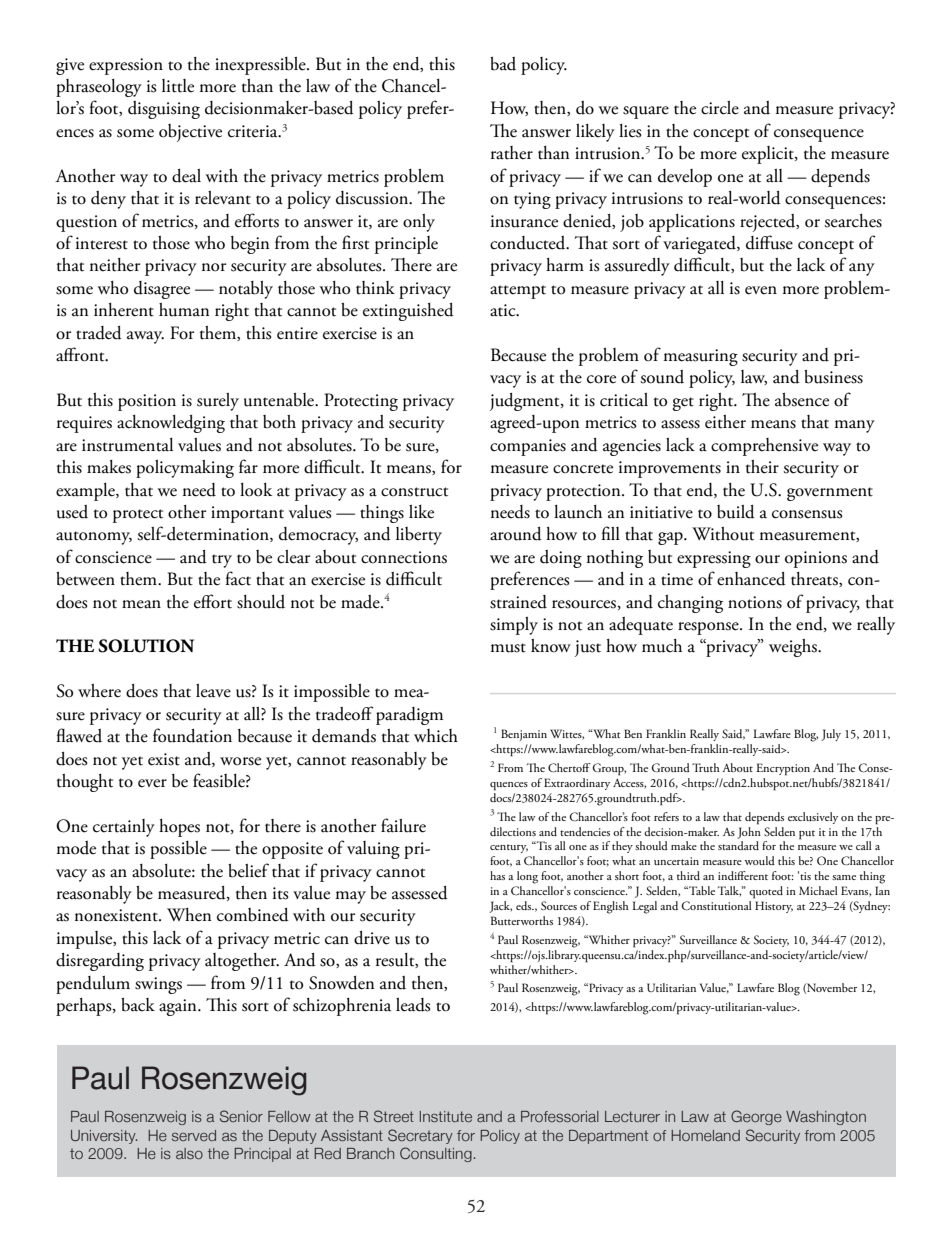 This screenshot has width=952, height=1233. Describe the element at coordinates (194, 1135) in the screenshot. I see `served` at that location.
